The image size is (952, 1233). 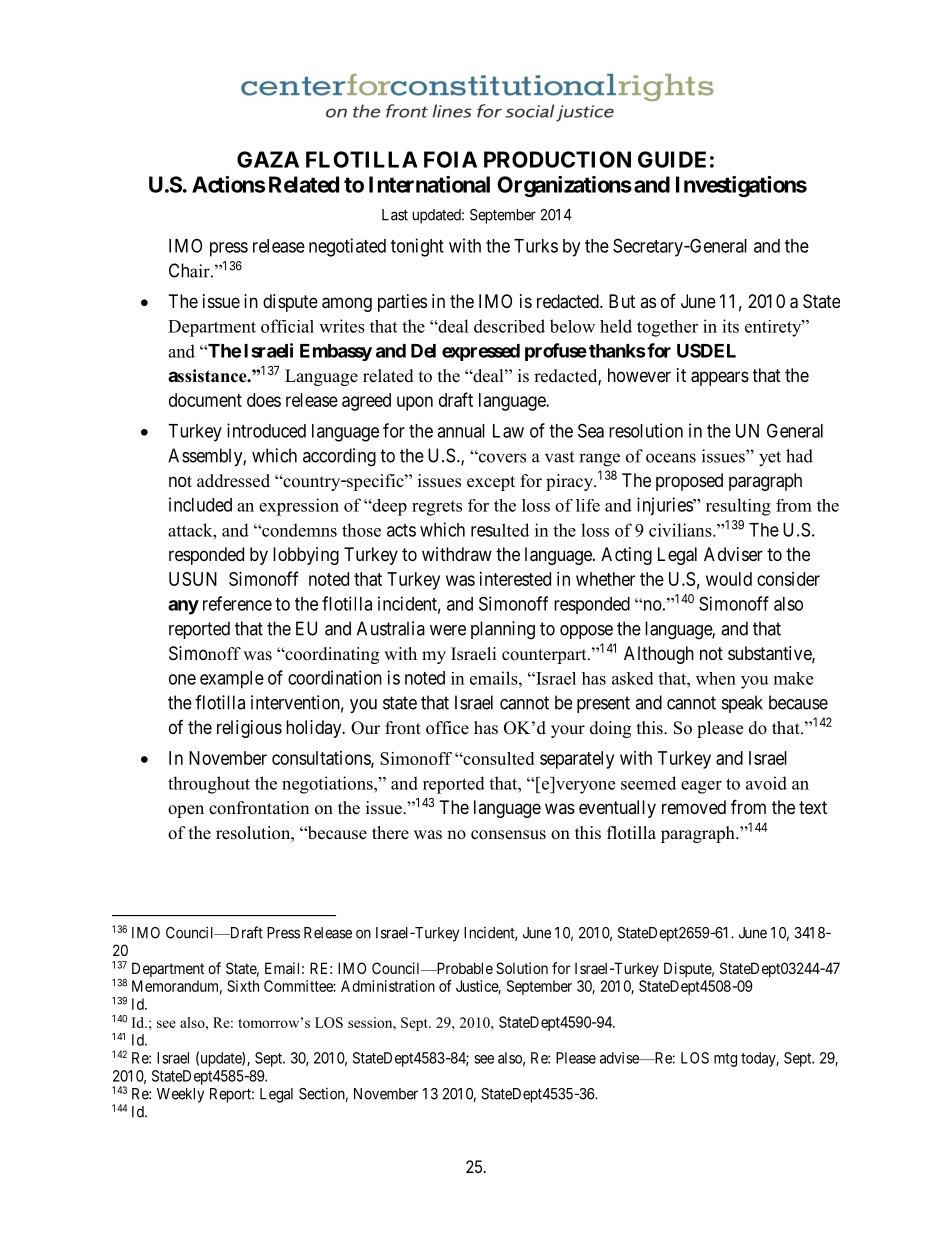 I want to click on reference, so click(x=237, y=603).
